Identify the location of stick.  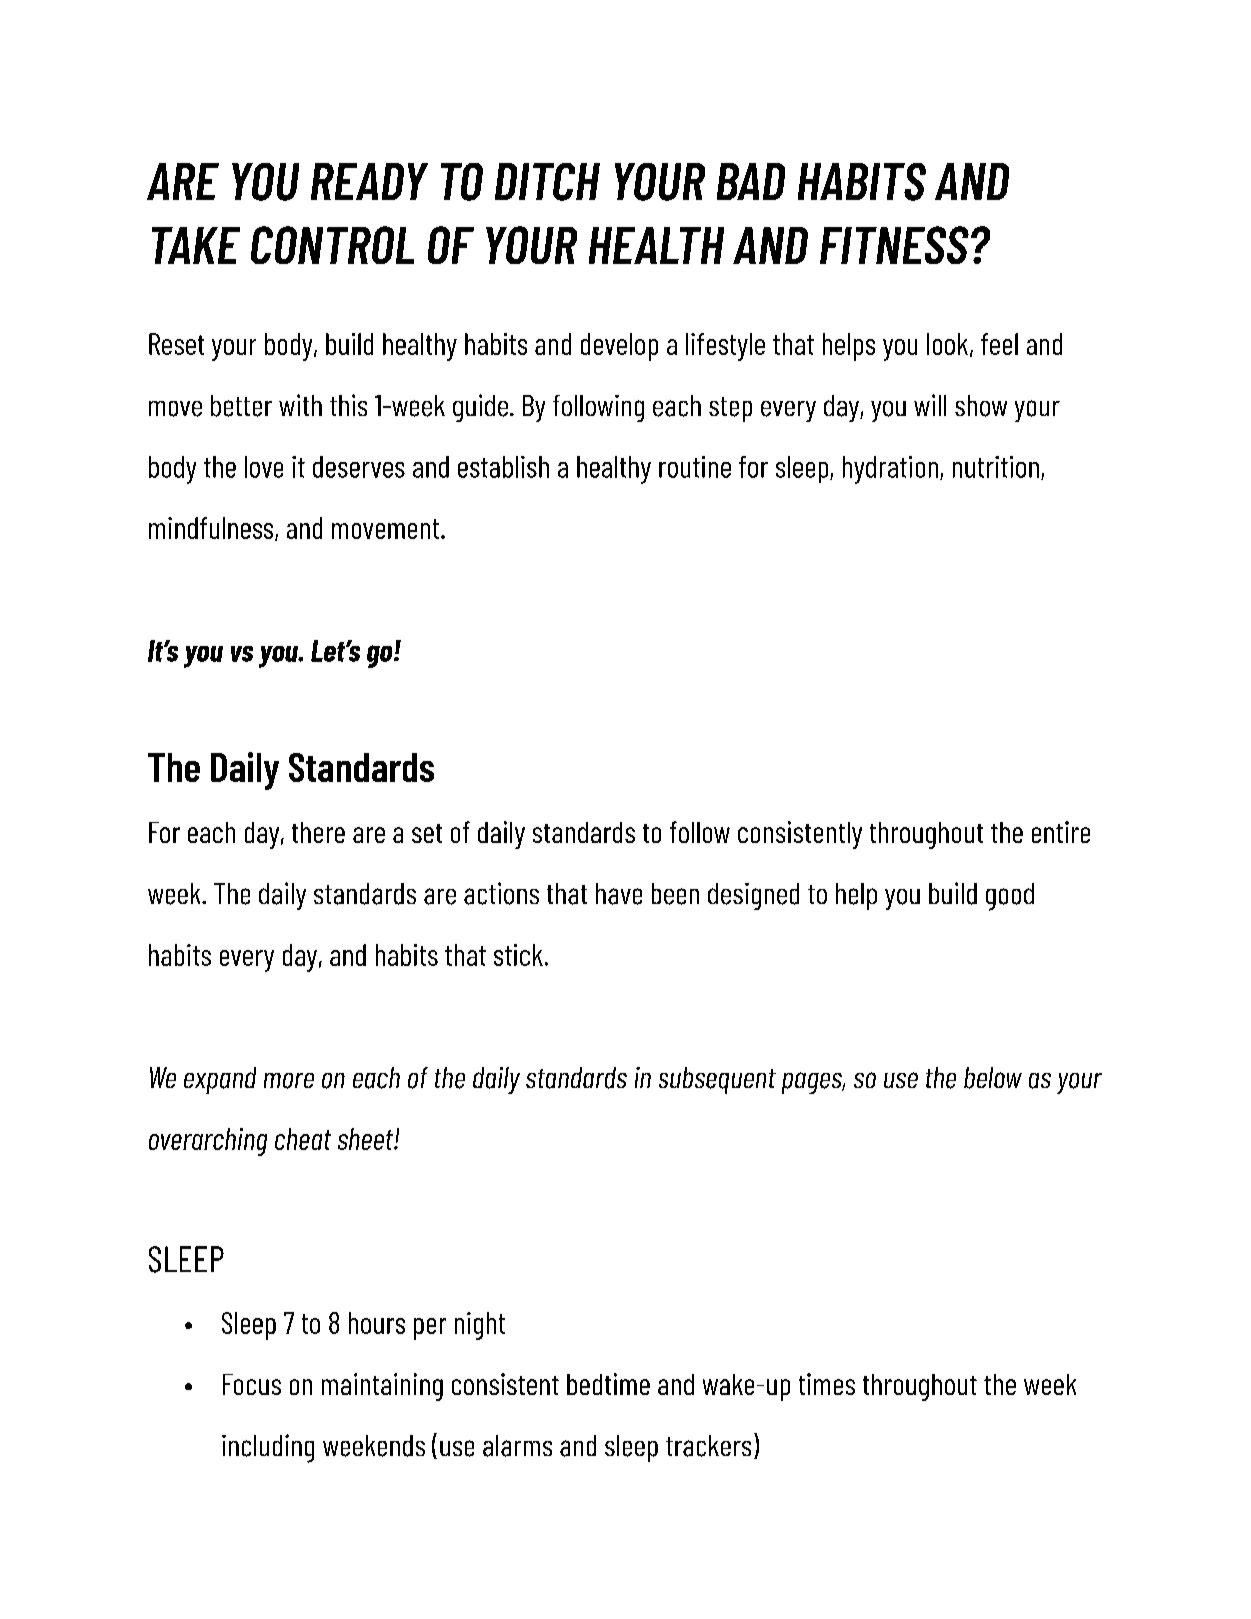
(518, 955).
